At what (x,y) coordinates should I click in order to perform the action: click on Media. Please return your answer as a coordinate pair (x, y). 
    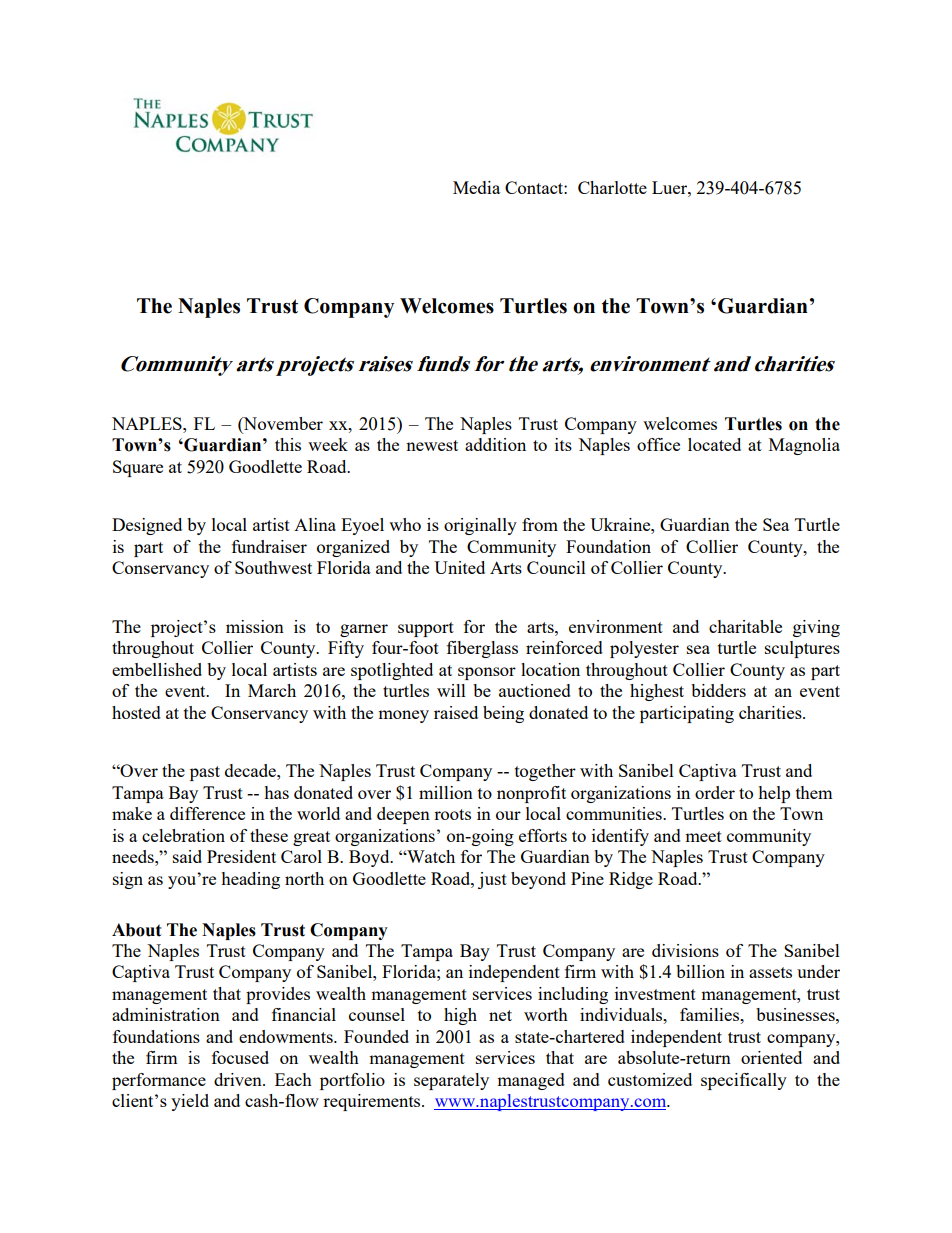
    Looking at the image, I should click on (476, 187).
